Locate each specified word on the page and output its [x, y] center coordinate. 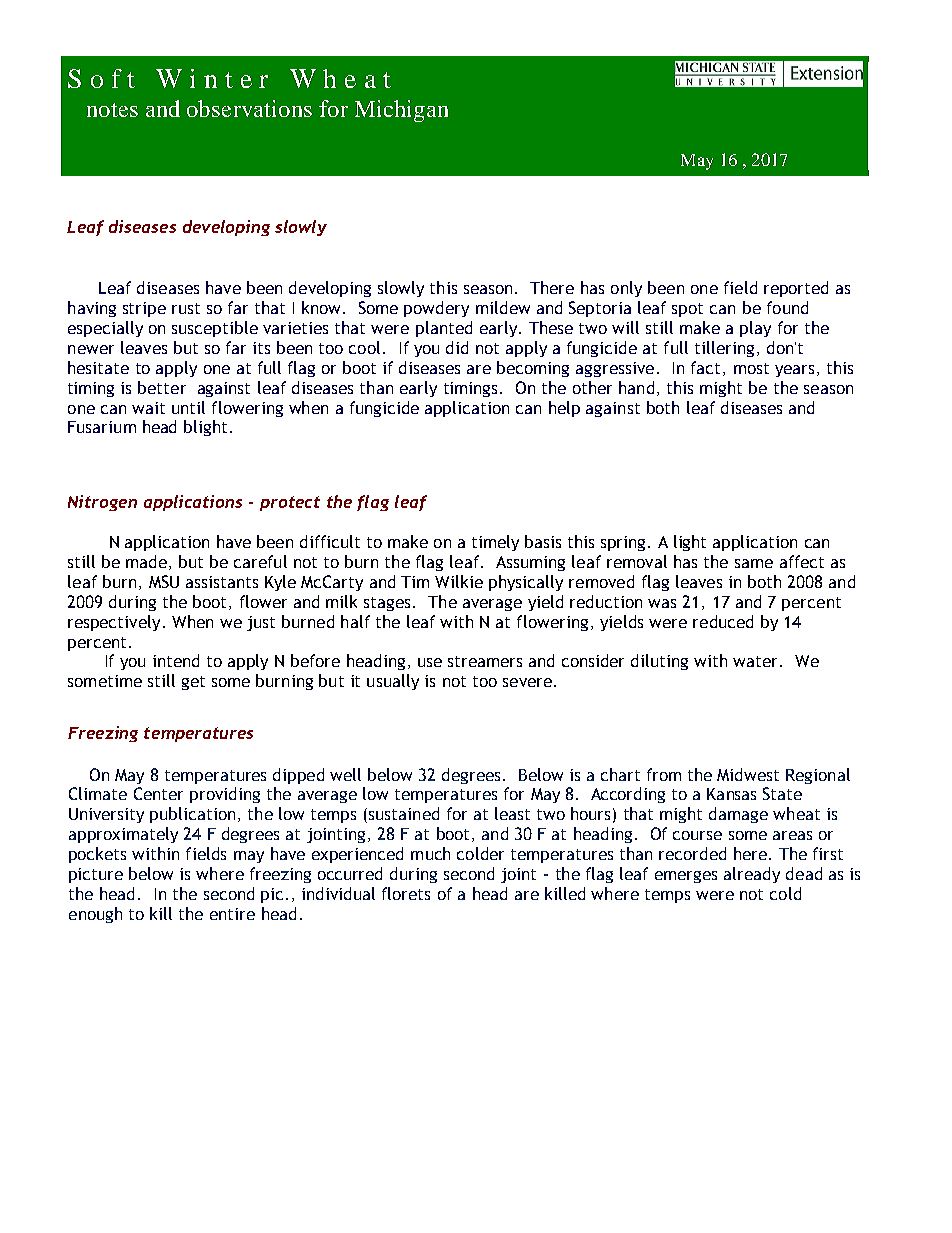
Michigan [401, 111]
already [752, 875]
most [751, 368]
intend [176, 660]
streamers [485, 661]
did [457, 347]
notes [112, 110]
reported [796, 289]
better [162, 387]
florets [406, 893]
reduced [723, 621]
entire [232, 914]
